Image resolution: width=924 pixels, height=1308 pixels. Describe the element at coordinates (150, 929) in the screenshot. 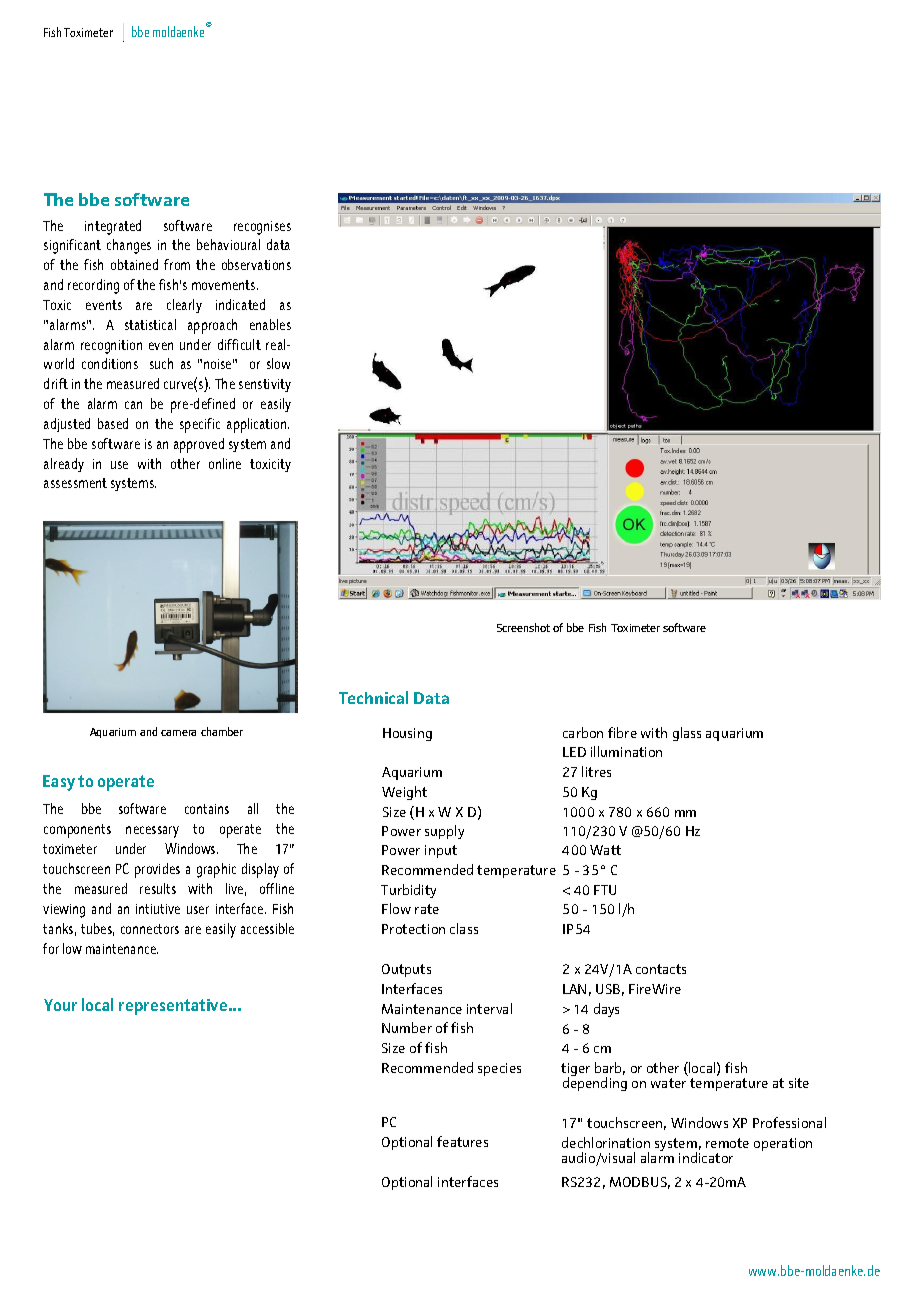

I see `connectors` at that location.
